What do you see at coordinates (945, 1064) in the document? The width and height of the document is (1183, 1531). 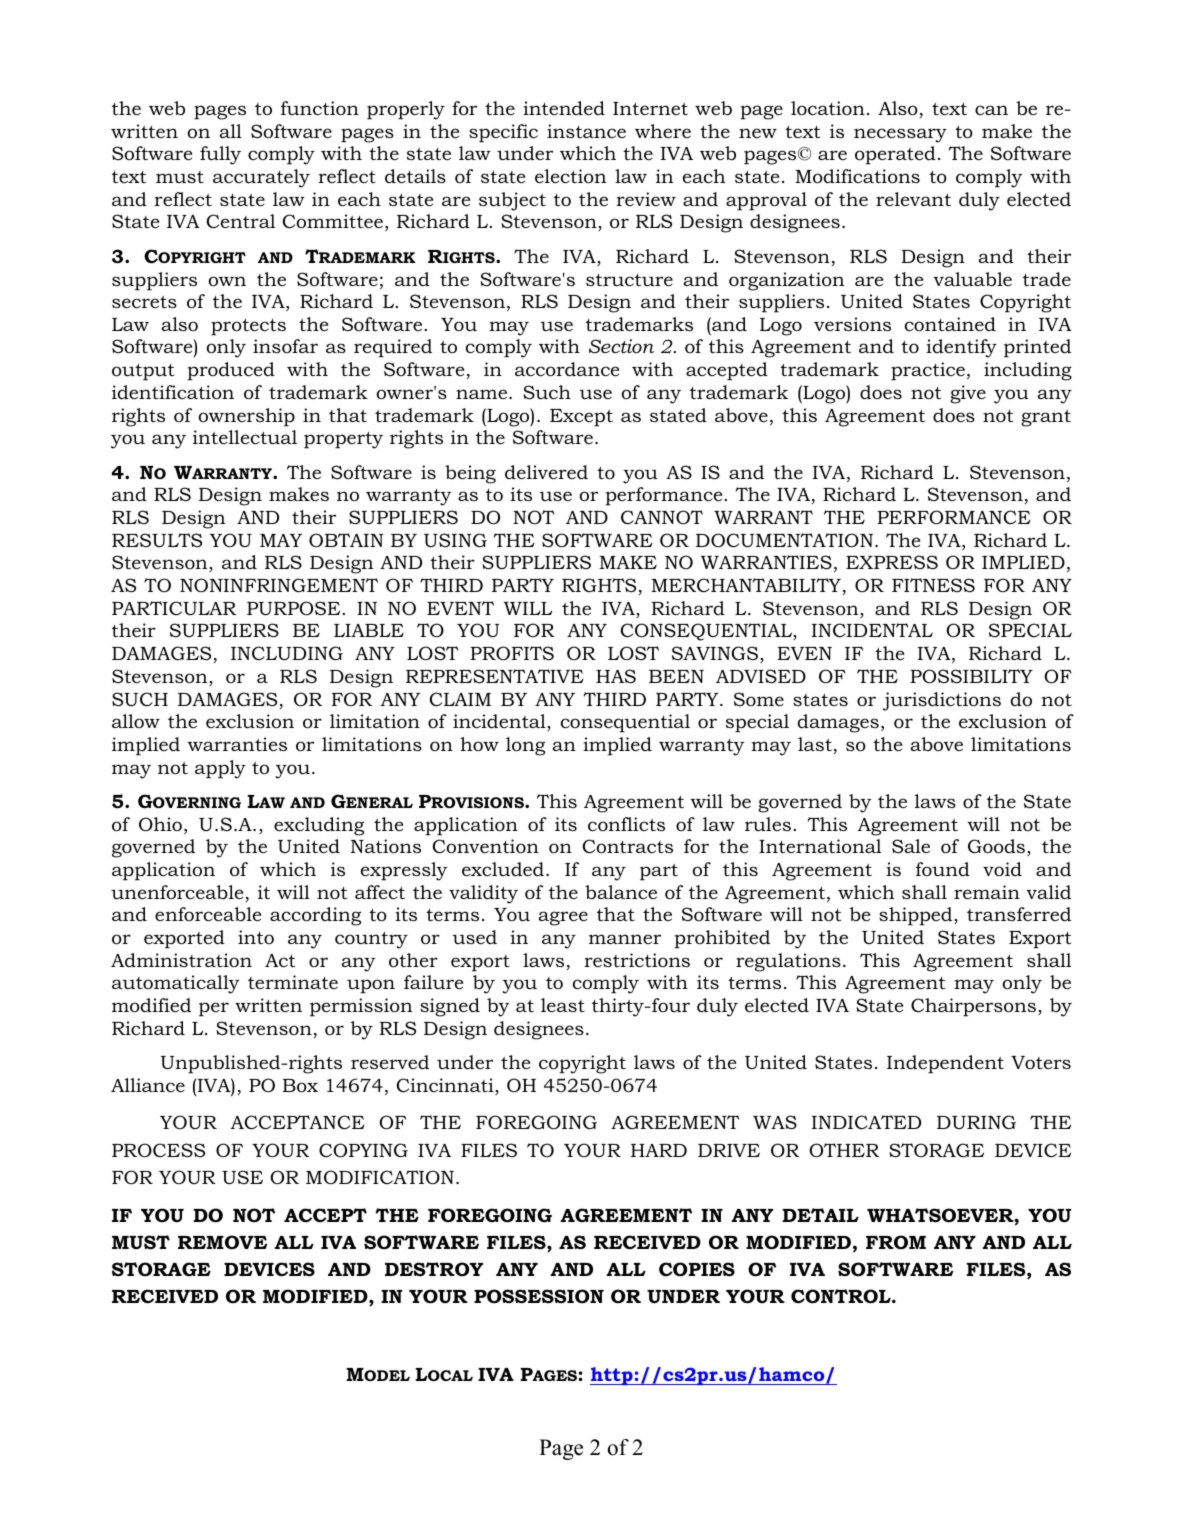 I see `Independent` at bounding box center [945, 1064].
